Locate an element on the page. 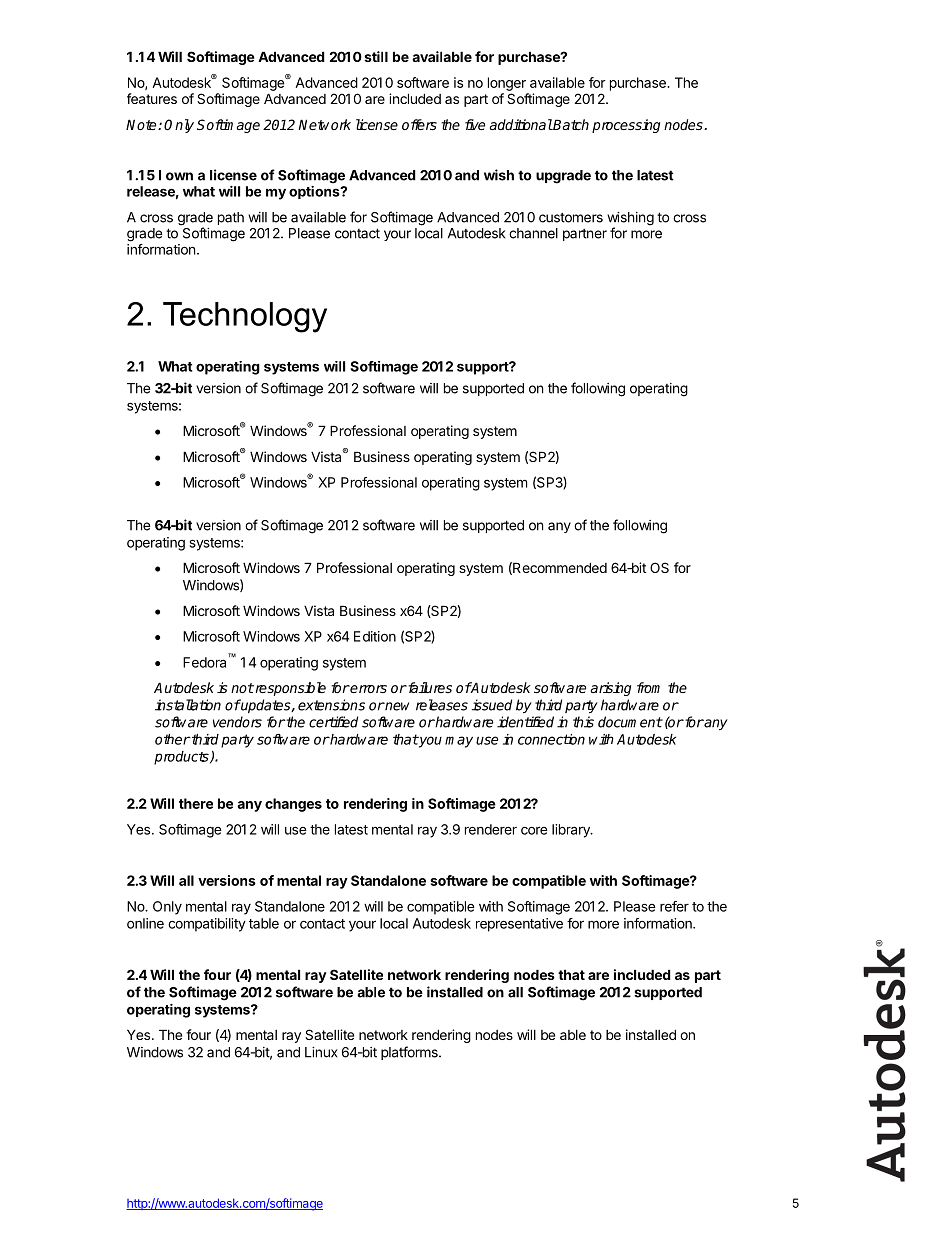 Image resolution: width=952 pixels, height=1233 pixels. Edition is located at coordinates (375, 636).
